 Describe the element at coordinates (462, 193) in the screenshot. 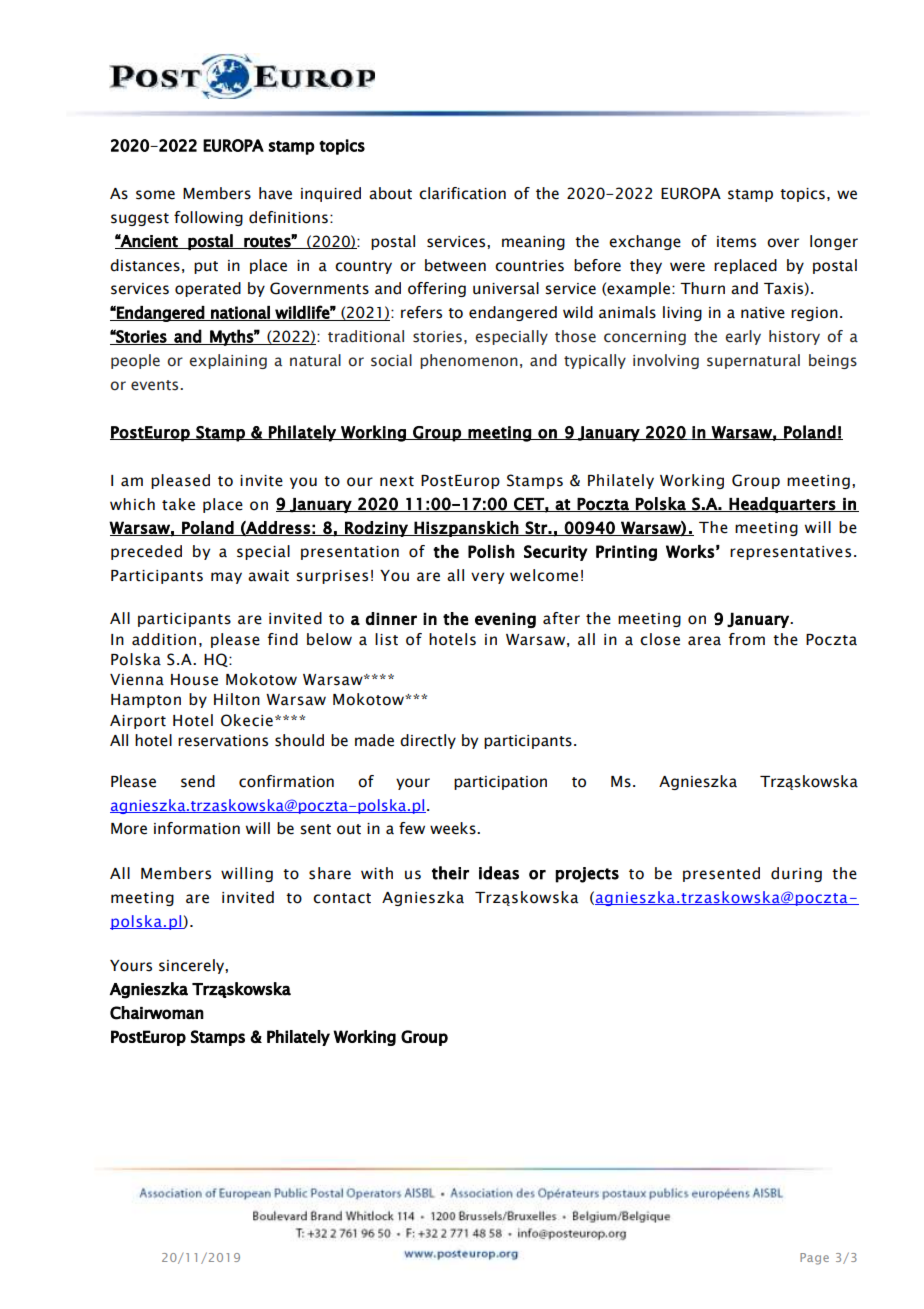

I see `clarification` at that location.
